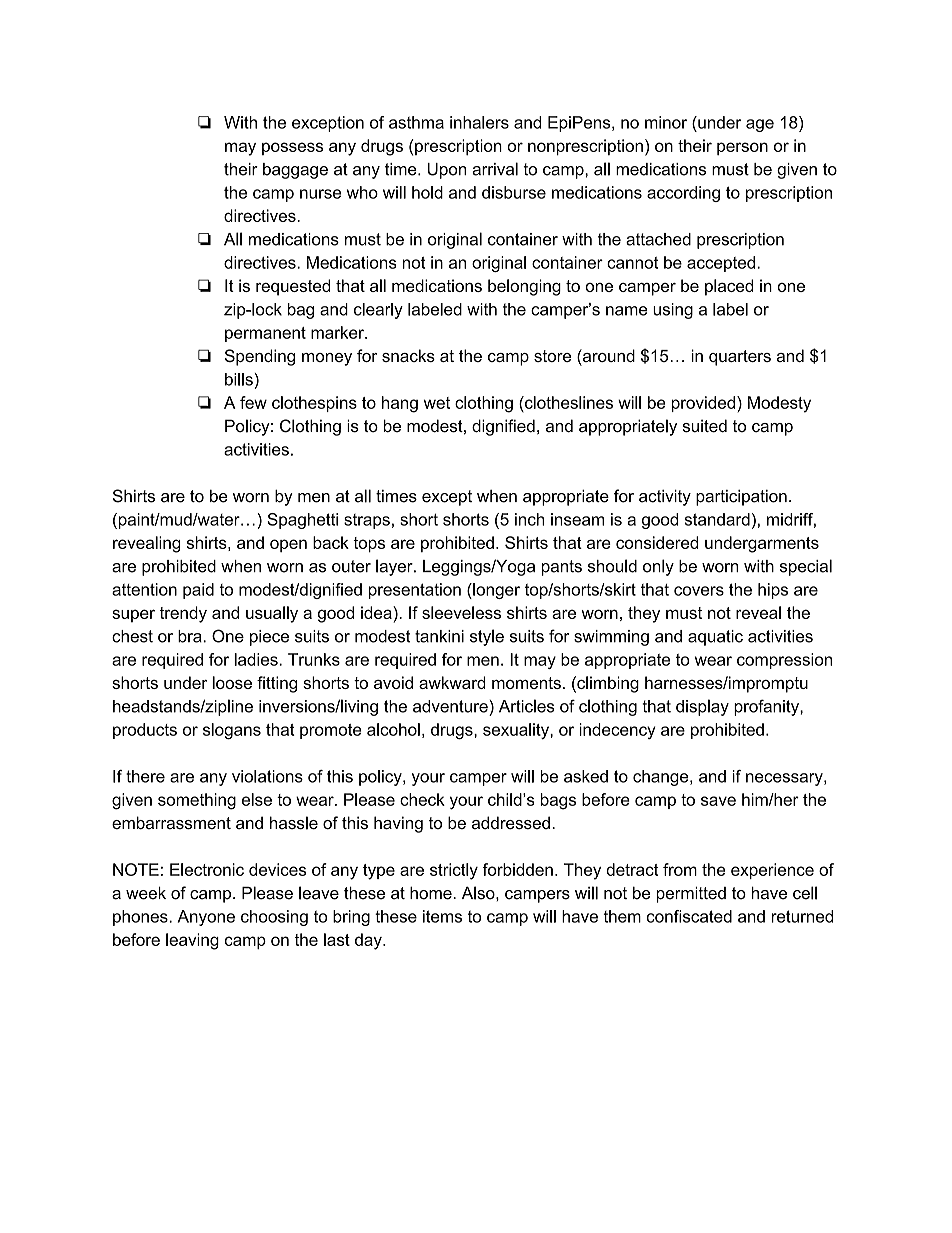  What do you see at coordinates (742, 148) in the page?
I see `person` at bounding box center [742, 148].
